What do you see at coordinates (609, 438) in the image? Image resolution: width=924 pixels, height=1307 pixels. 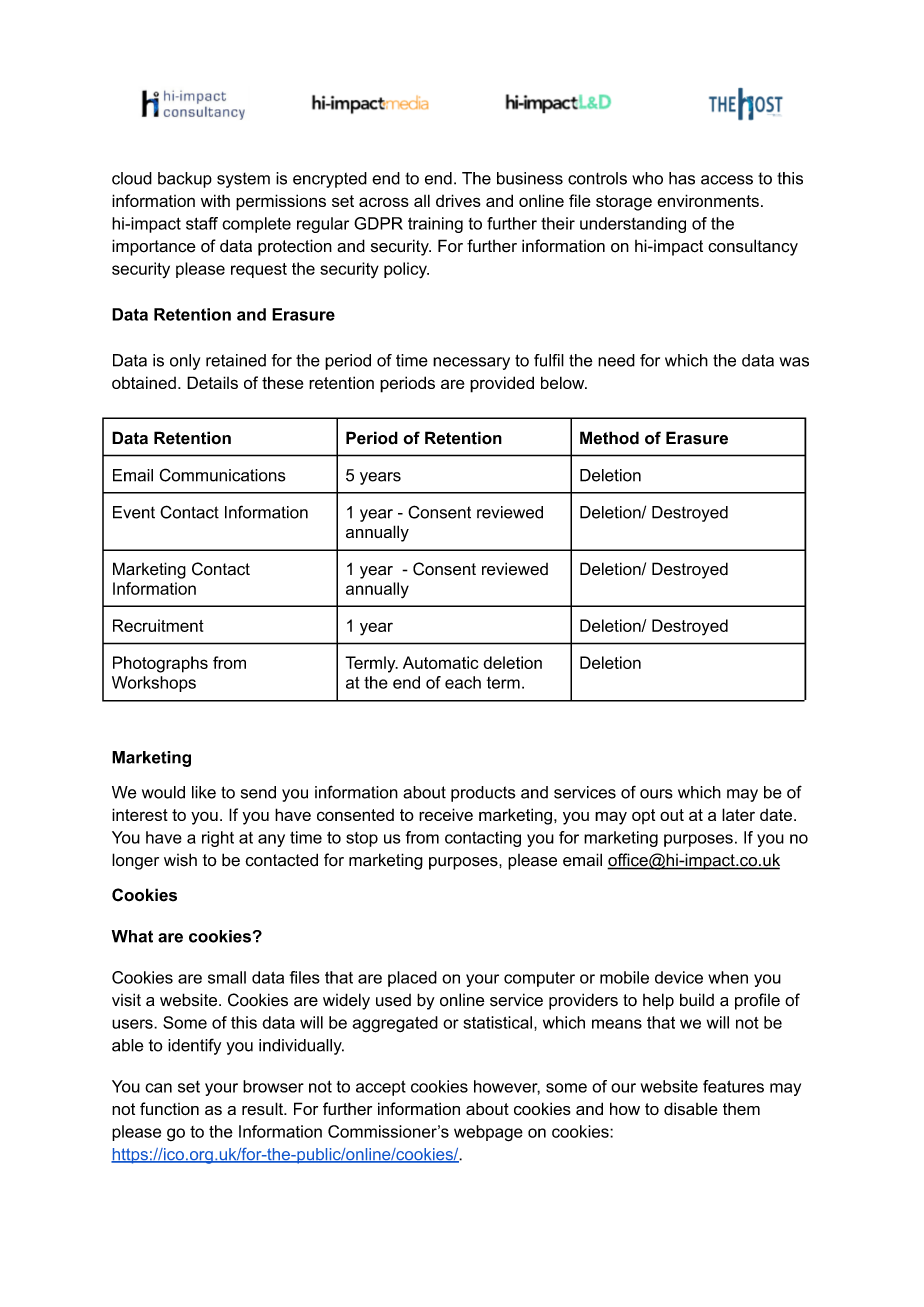 I see `Method` at bounding box center [609, 438].
